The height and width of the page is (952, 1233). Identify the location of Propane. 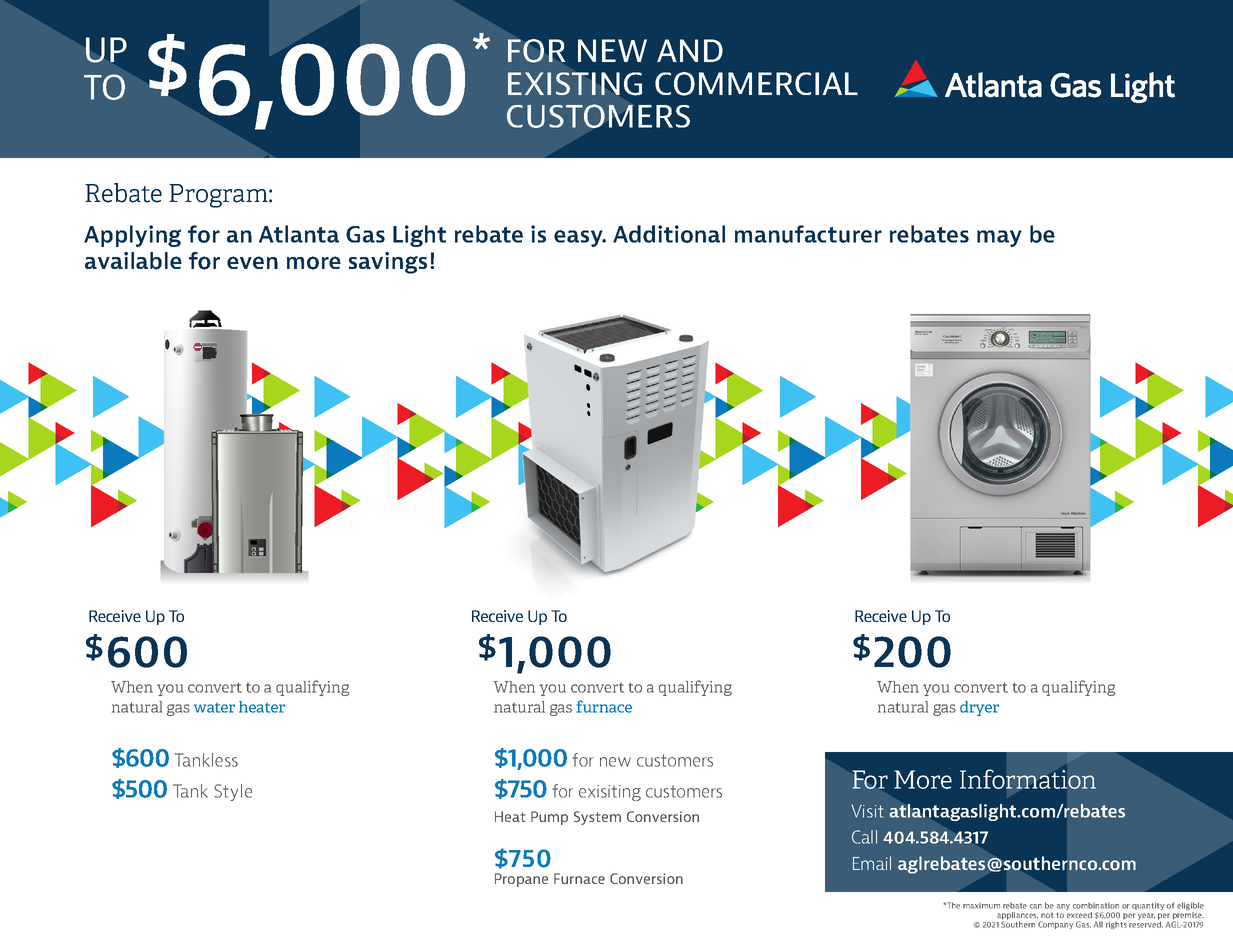
(521, 880).
